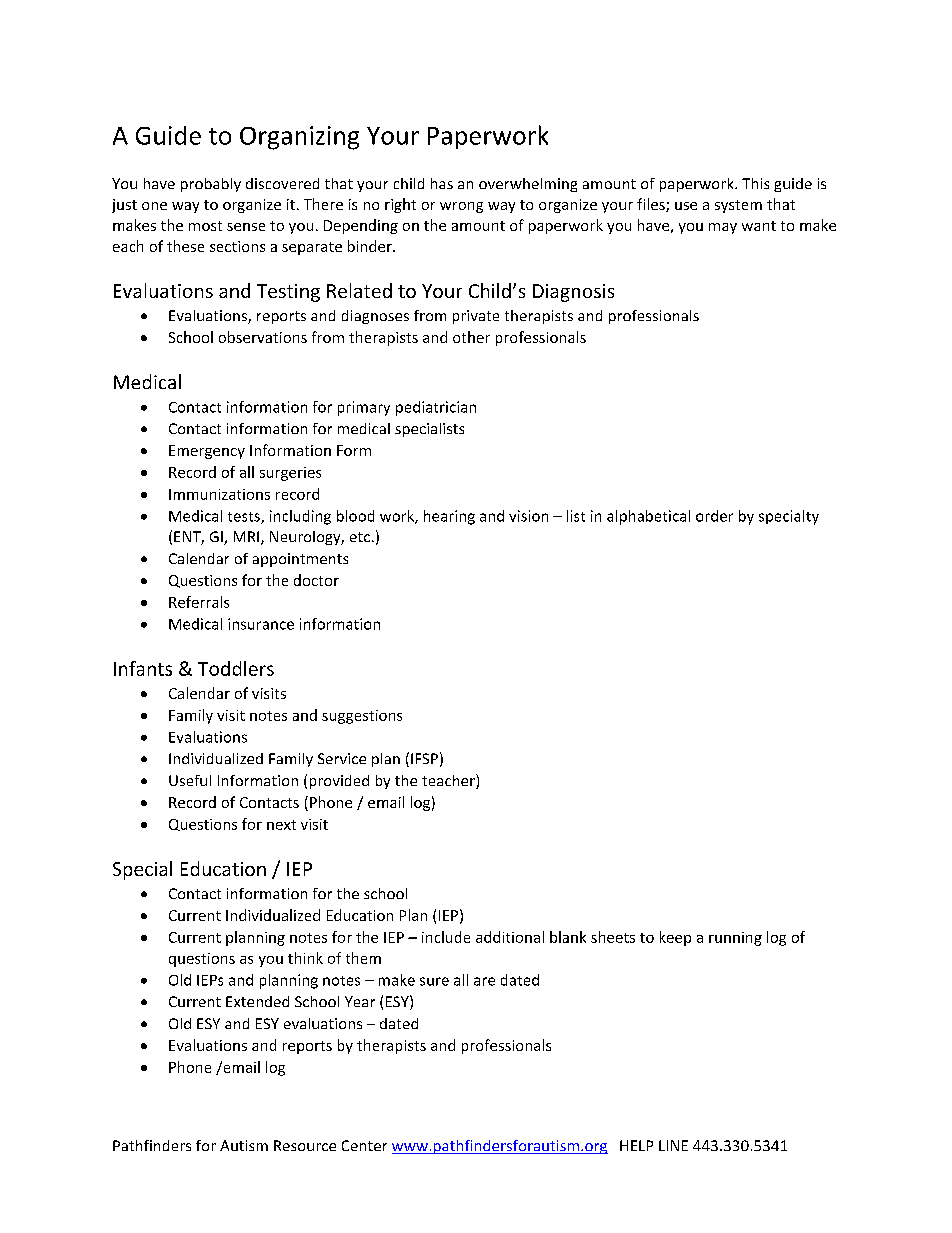  Describe the element at coordinates (281, 825) in the document. I see `next` at that location.
